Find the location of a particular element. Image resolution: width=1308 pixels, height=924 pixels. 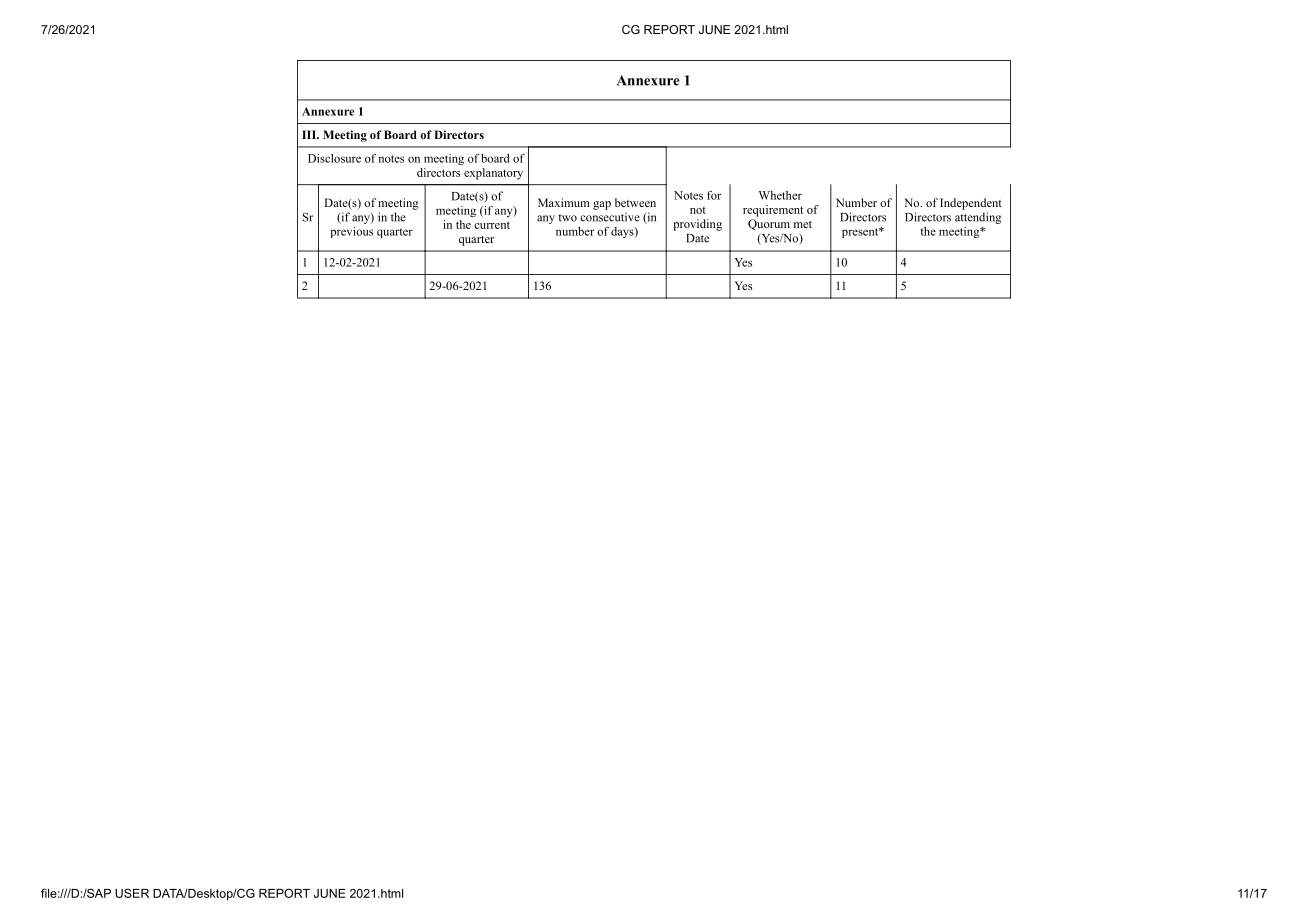

Maximum is located at coordinates (564, 202).
